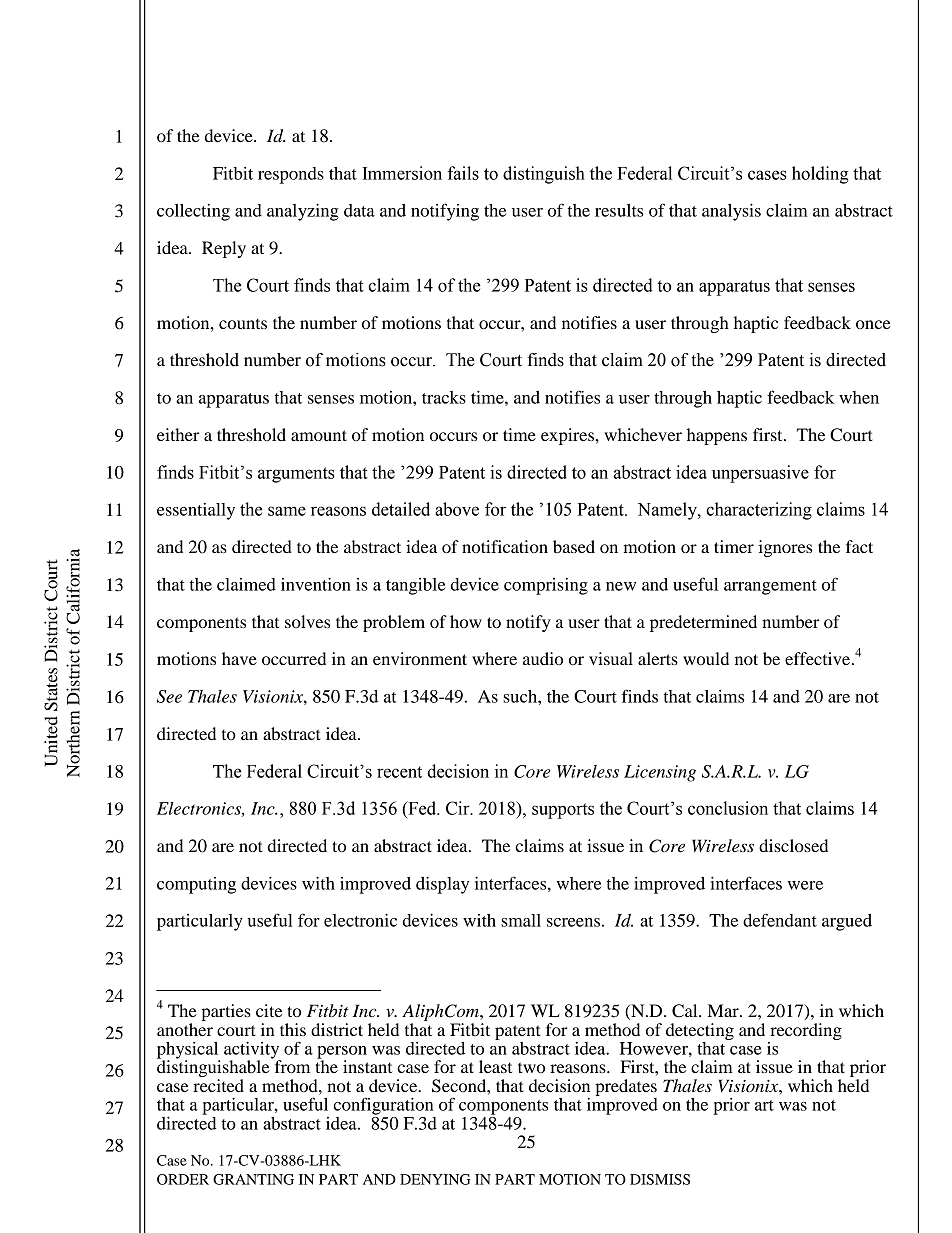 This screenshot has width=952, height=1233. Describe the element at coordinates (543, 658) in the screenshot. I see `audio` at that location.
